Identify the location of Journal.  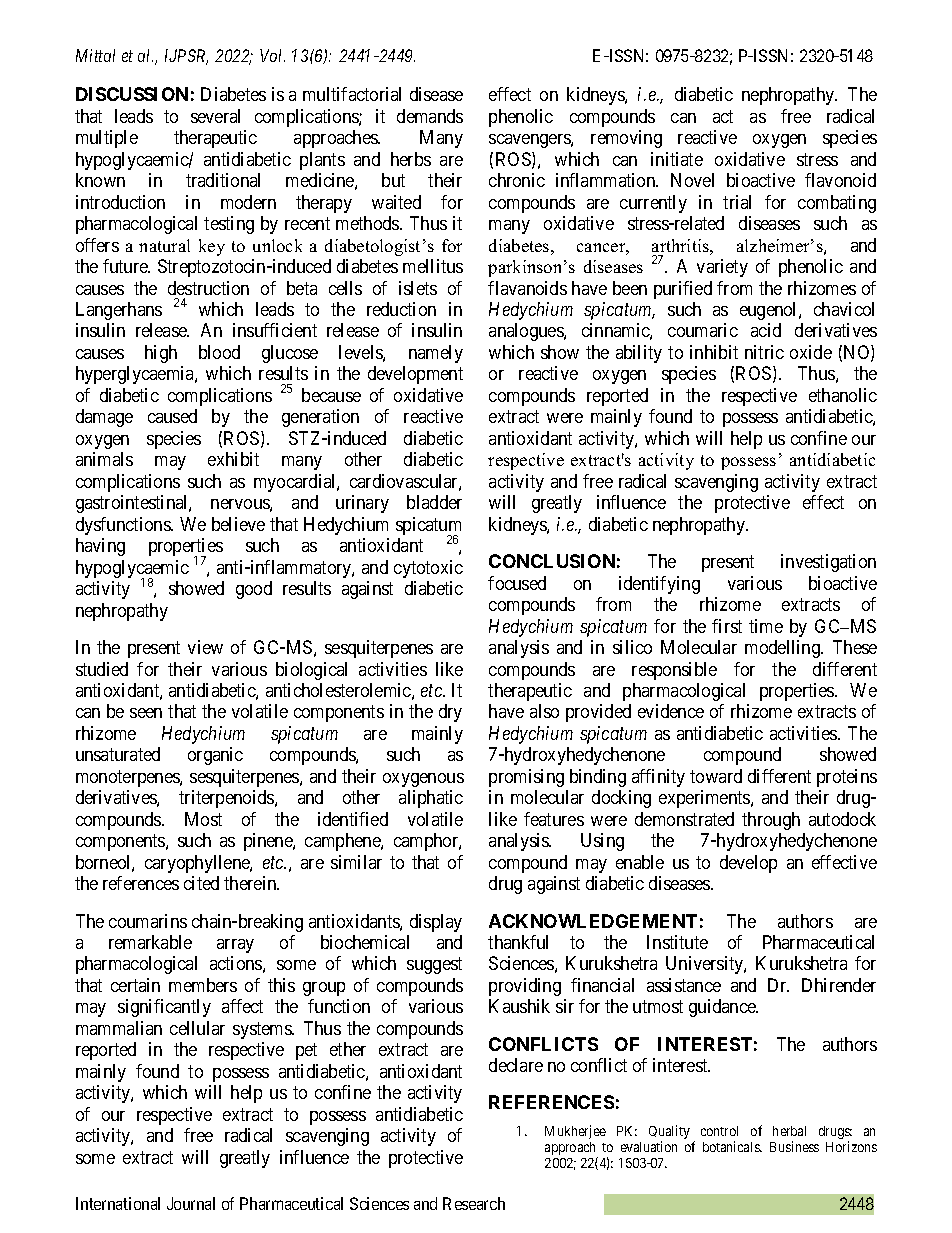
(191, 1203).
